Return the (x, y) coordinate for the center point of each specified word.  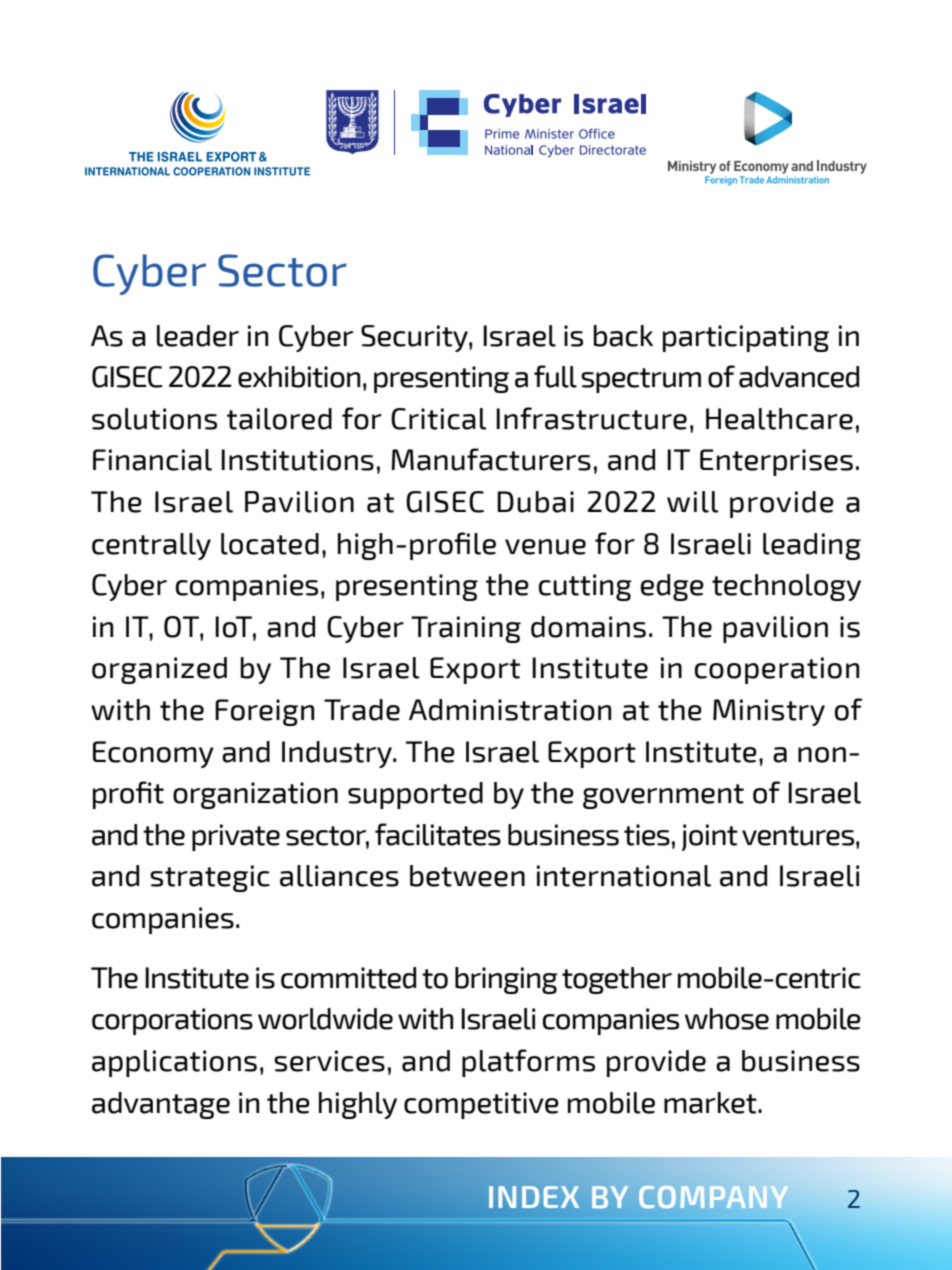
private (236, 837)
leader (198, 336)
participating (746, 338)
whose (727, 1019)
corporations (172, 1021)
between (467, 876)
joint (710, 837)
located (270, 544)
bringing (506, 980)
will (693, 502)
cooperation (777, 670)
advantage (161, 1105)
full (555, 376)
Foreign (264, 712)
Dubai (535, 502)
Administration (510, 710)
